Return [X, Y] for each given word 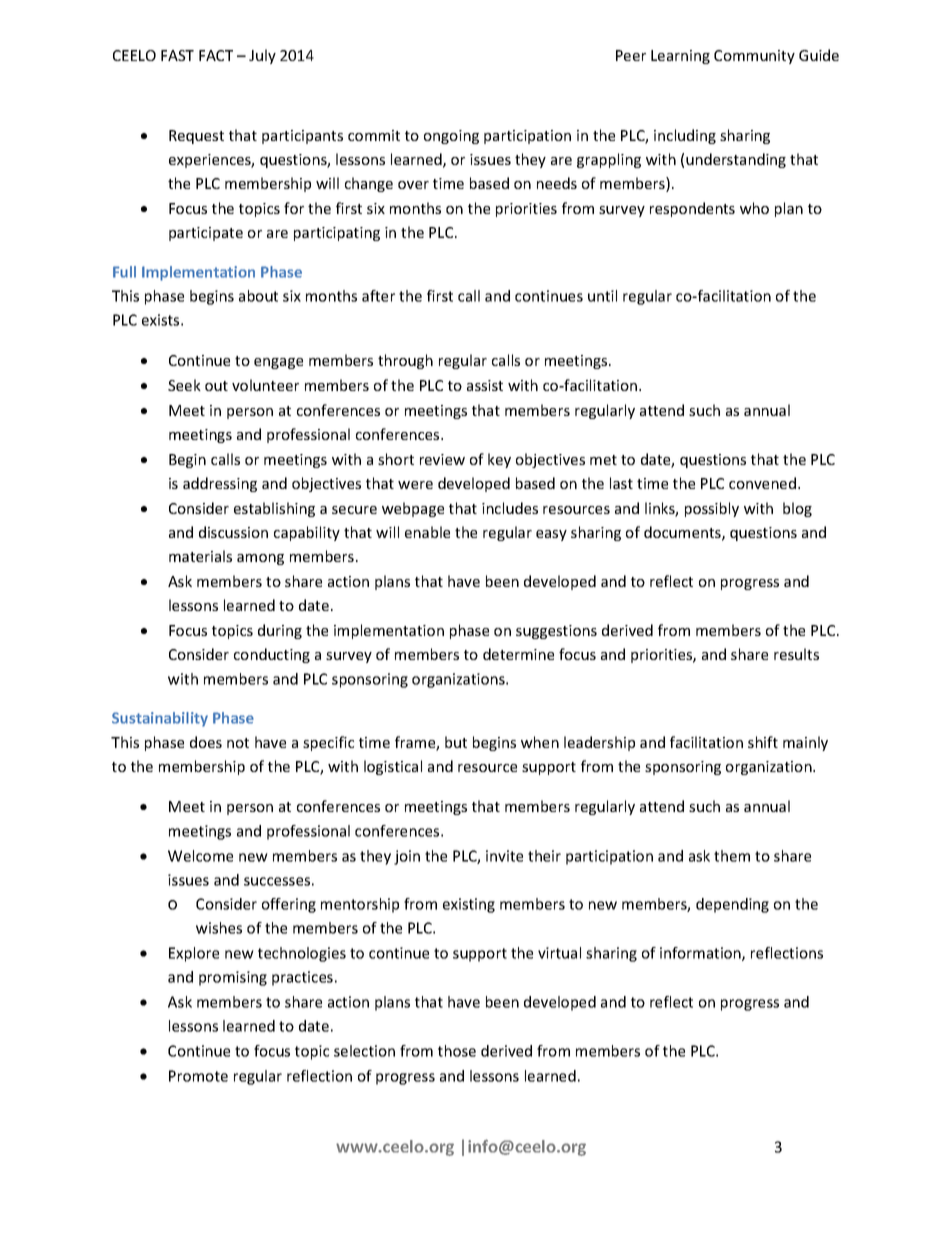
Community [754, 57]
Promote [198, 1076]
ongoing [451, 137]
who [754, 208]
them [732, 856]
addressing [220, 484]
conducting [272, 655]
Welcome [200, 856]
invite [504, 856]
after [378, 296]
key [499, 460]
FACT [216, 55]
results [796, 654]
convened [762, 483]
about [258, 296]
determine [518, 654]
